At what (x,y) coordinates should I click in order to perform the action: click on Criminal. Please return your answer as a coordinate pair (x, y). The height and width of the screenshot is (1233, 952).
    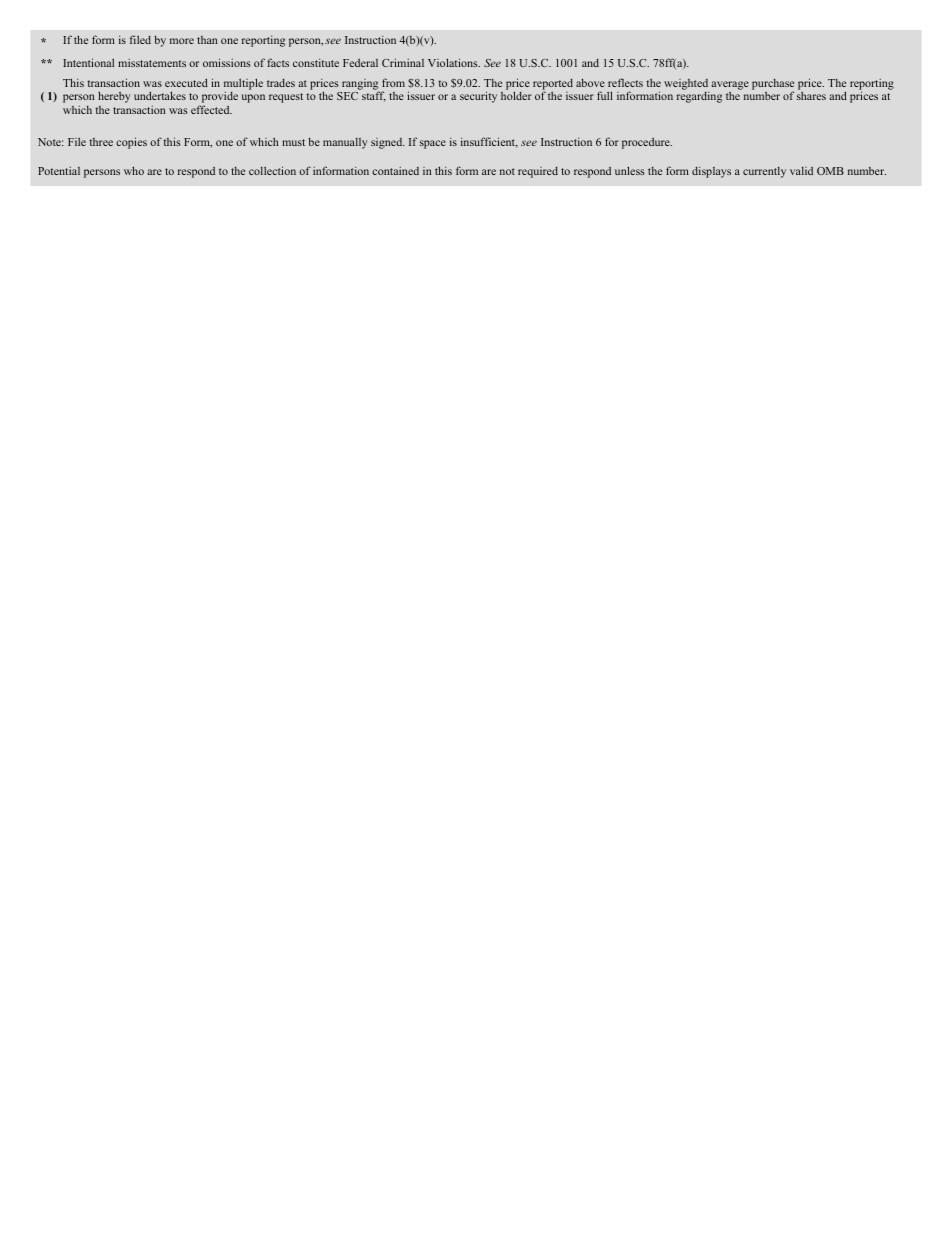
    Looking at the image, I should click on (403, 62).
